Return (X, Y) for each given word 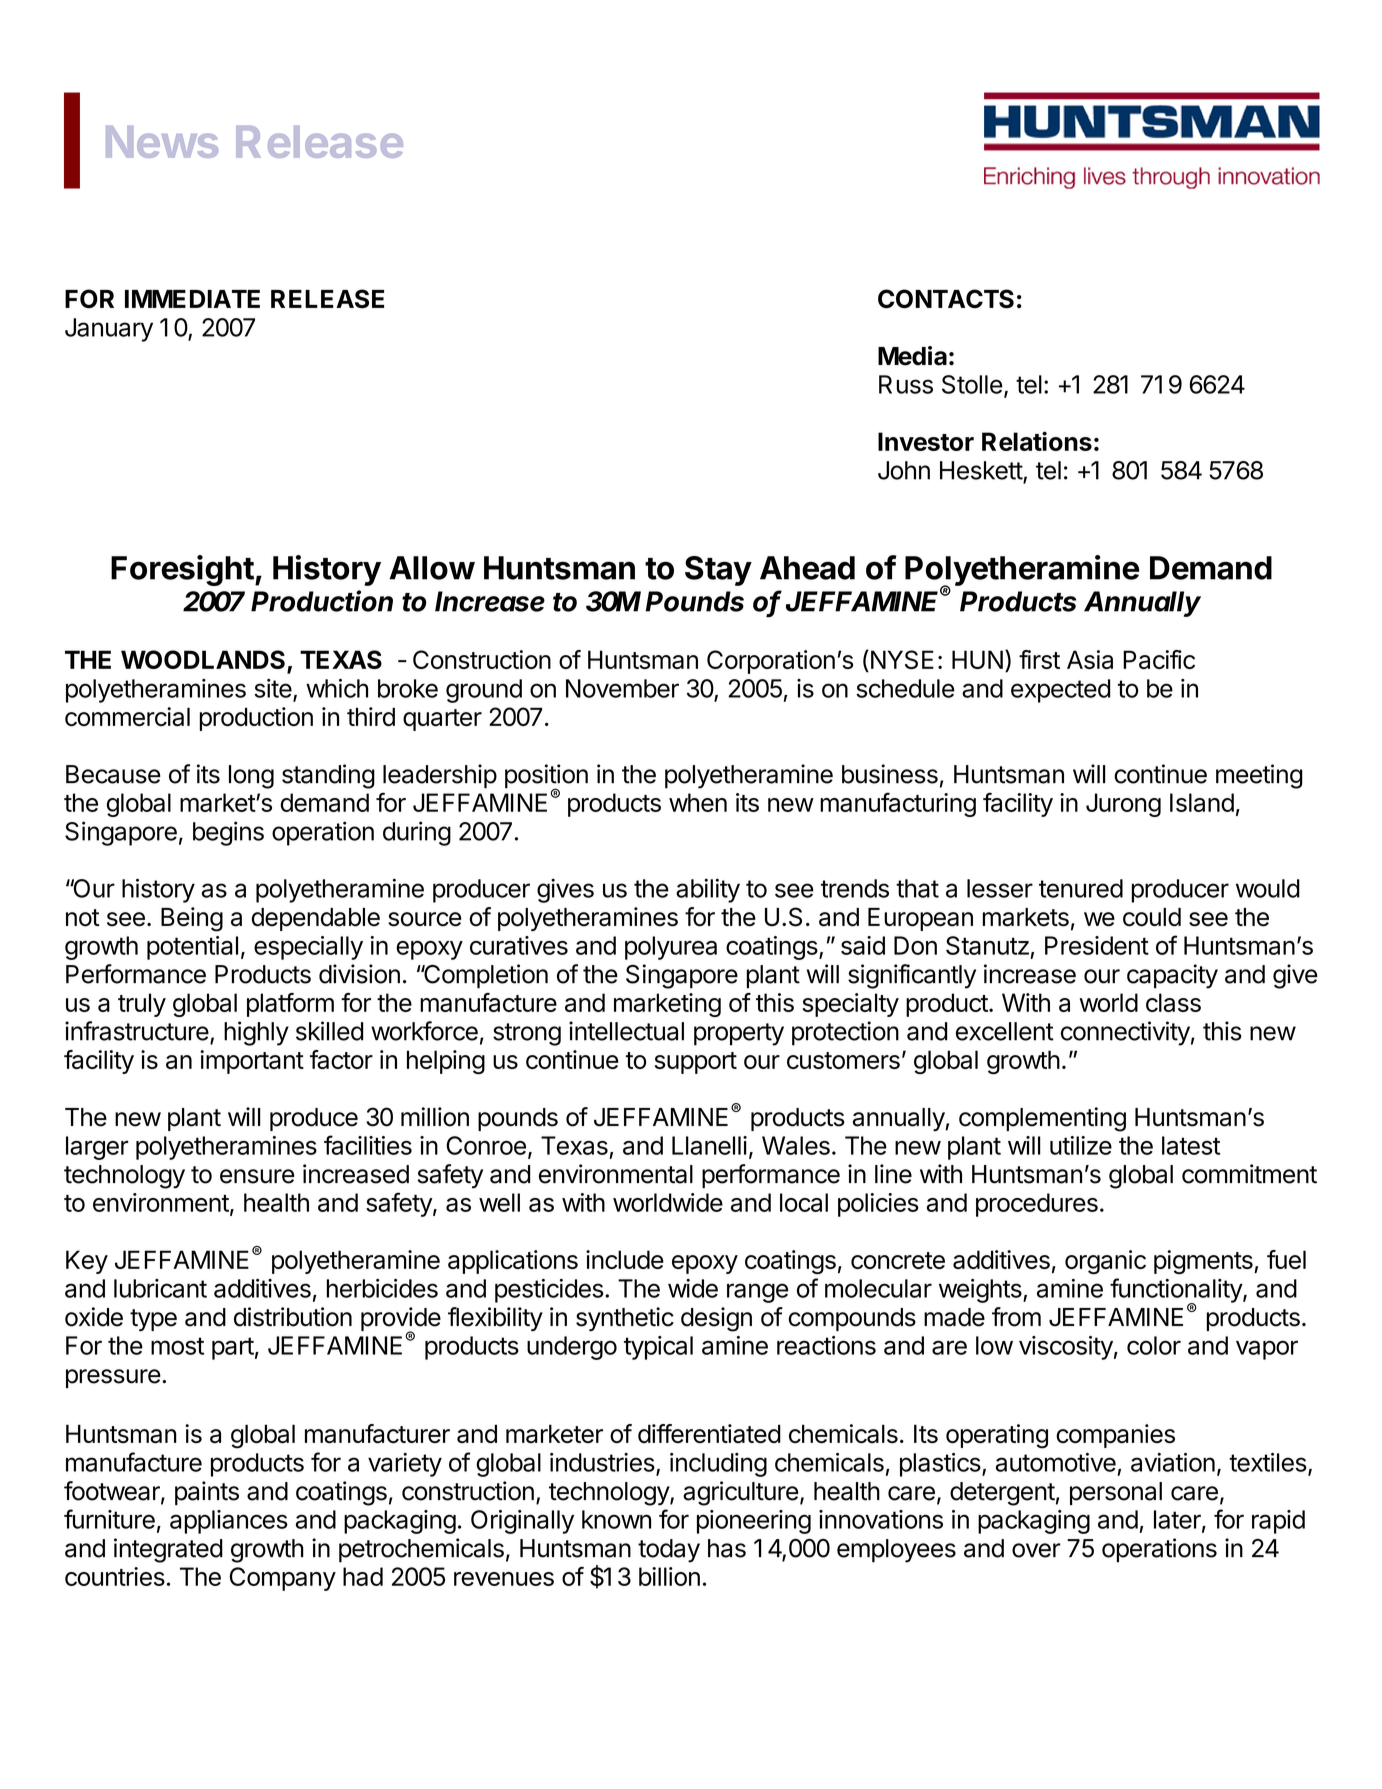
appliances (229, 1522)
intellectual (626, 1031)
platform (290, 1005)
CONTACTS (946, 299)
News (162, 142)
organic (1105, 1262)
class (1173, 1002)
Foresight (182, 570)
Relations (1037, 441)
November (622, 688)
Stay (718, 571)
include (625, 1259)
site (273, 688)
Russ (906, 384)
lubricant (160, 1288)
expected (1060, 691)
